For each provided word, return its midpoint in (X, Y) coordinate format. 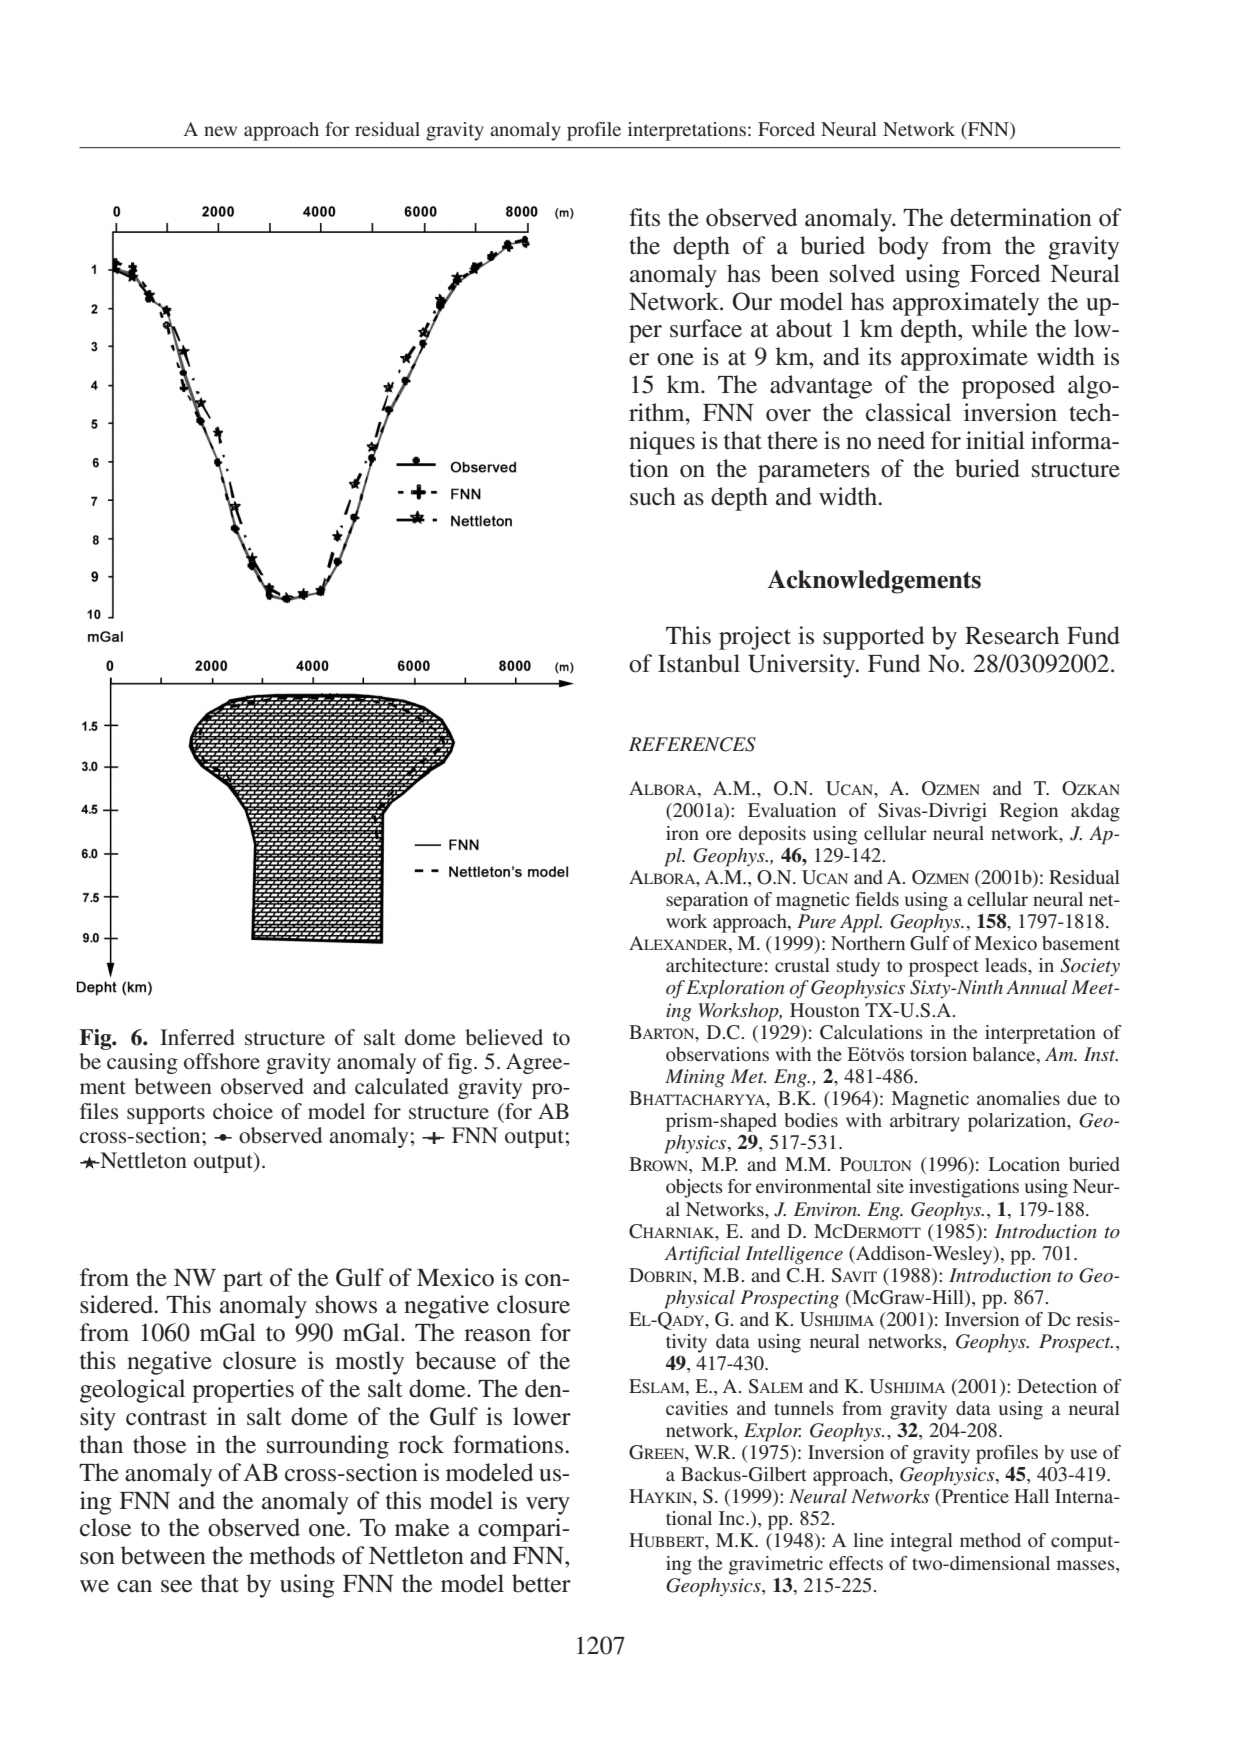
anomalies (1018, 1098)
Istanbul (699, 663)
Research (1012, 635)
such (653, 496)
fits (644, 217)
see (176, 1586)
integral (921, 1542)
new (220, 131)
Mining (695, 1078)
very (548, 1506)
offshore (222, 1061)
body (903, 248)
